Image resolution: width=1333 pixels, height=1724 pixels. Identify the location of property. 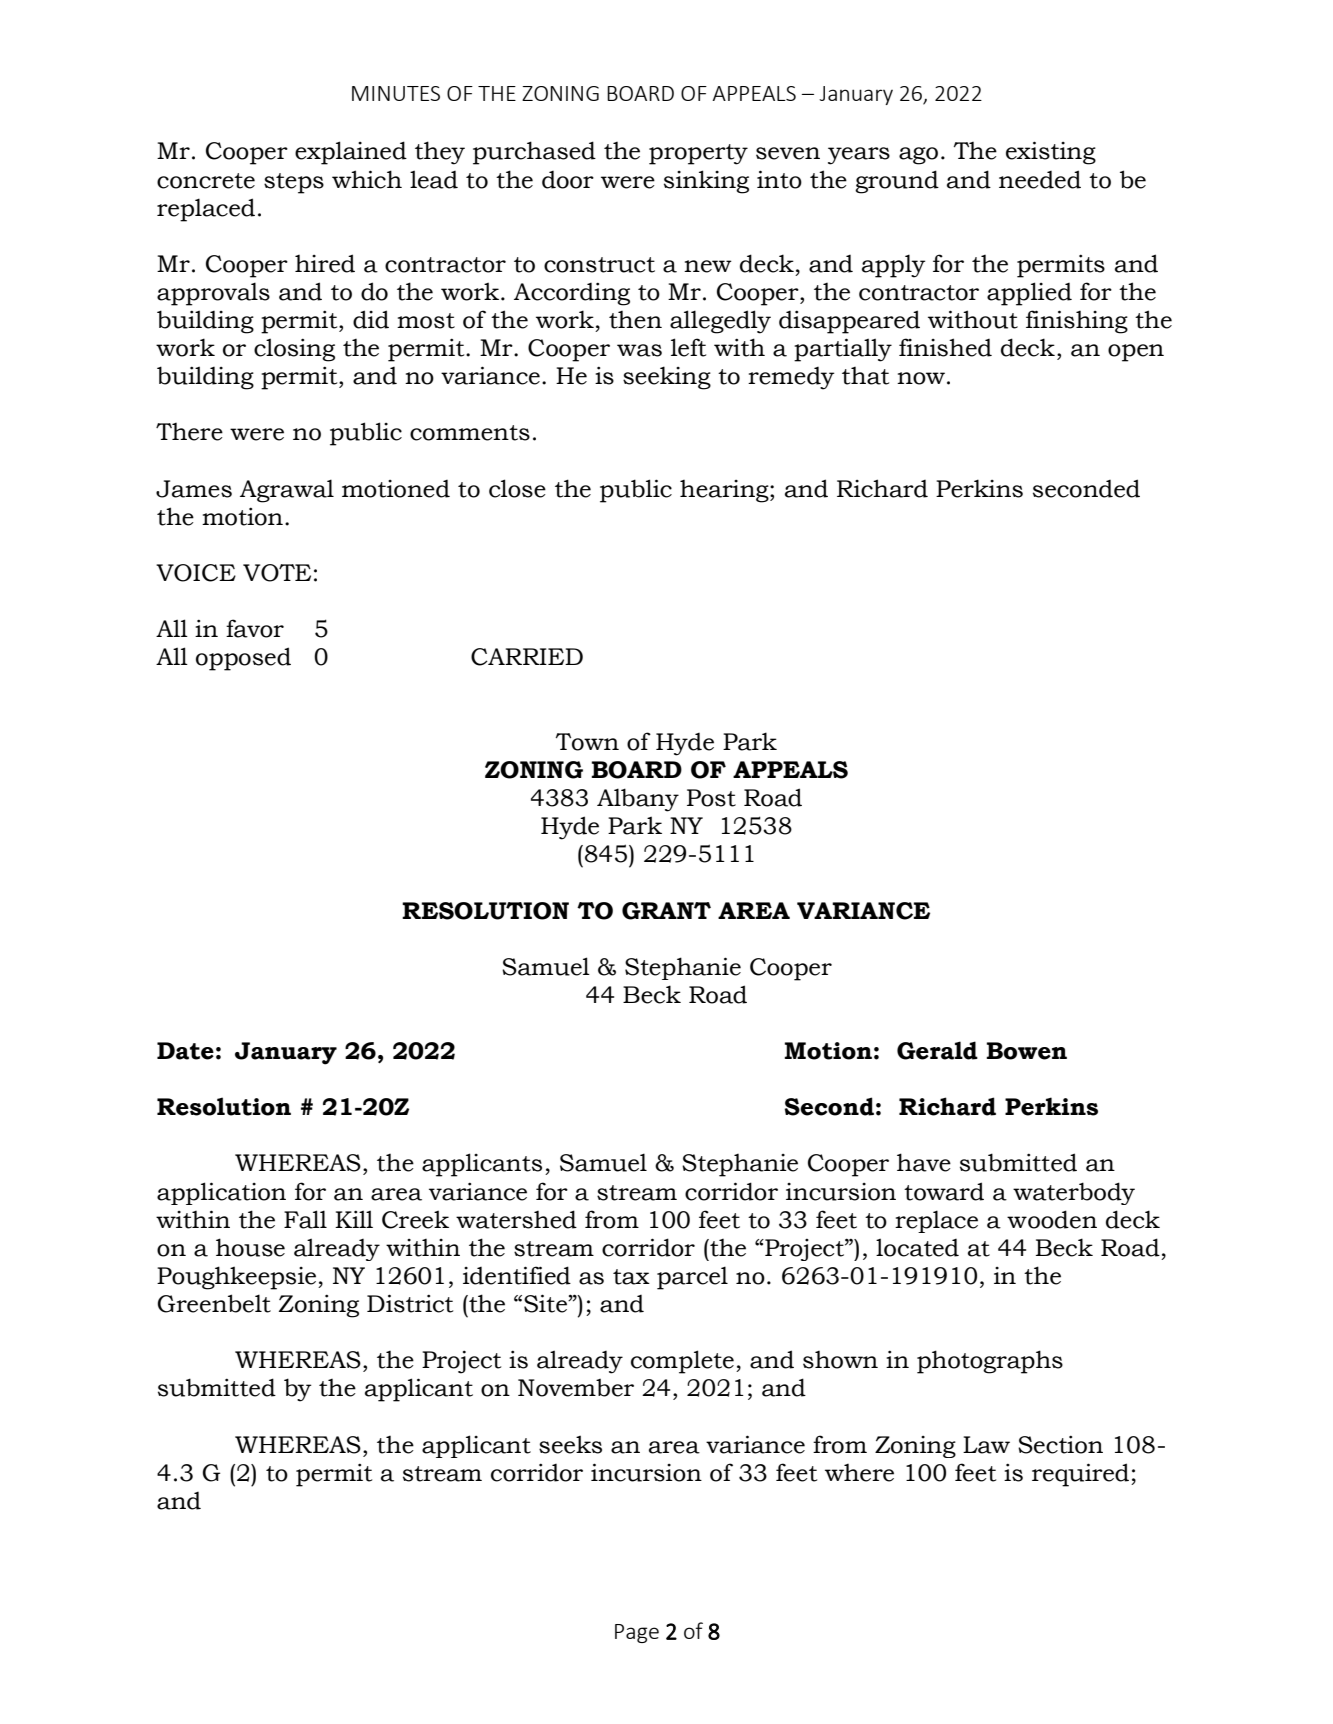
(698, 154).
